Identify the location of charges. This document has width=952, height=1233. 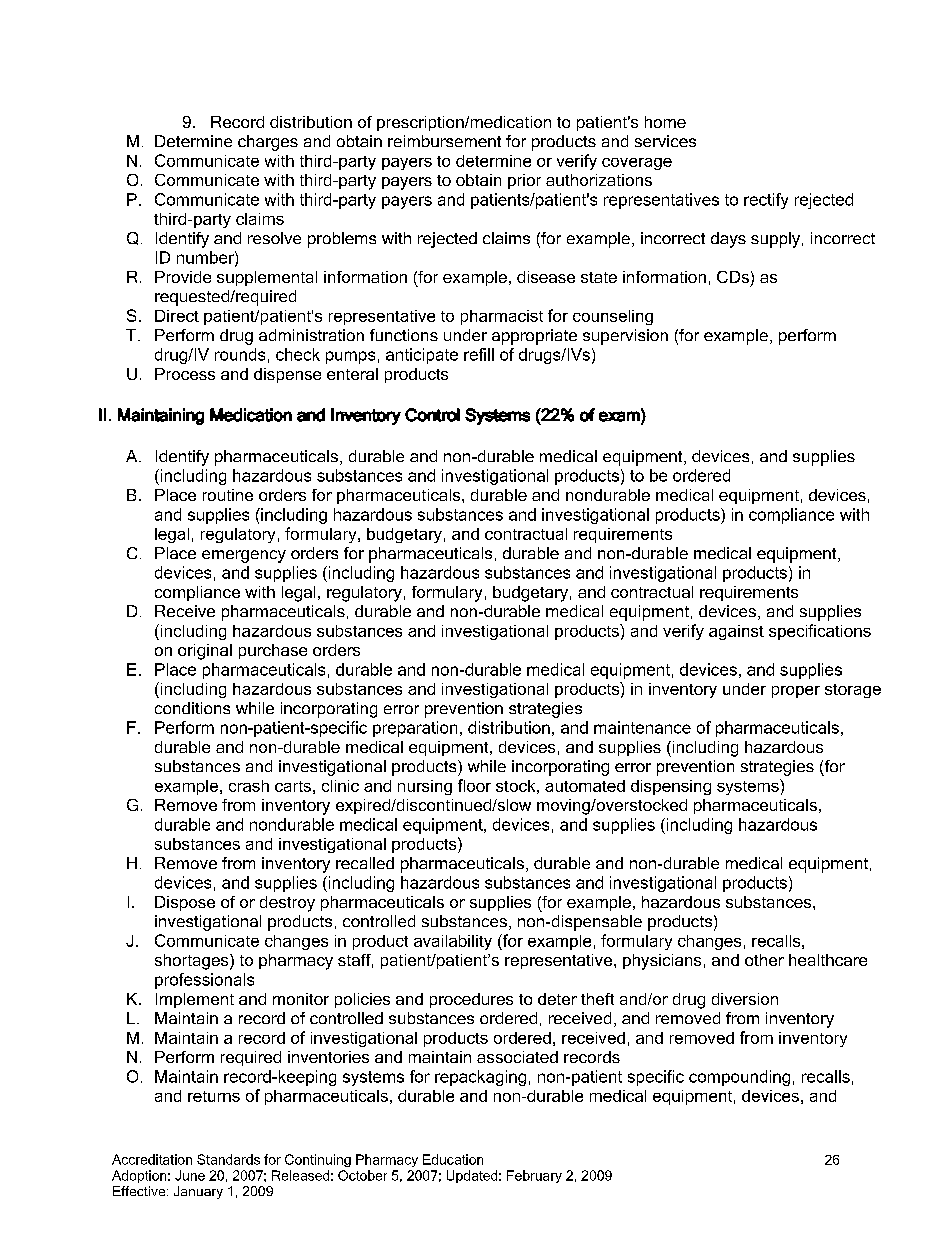
(268, 143).
